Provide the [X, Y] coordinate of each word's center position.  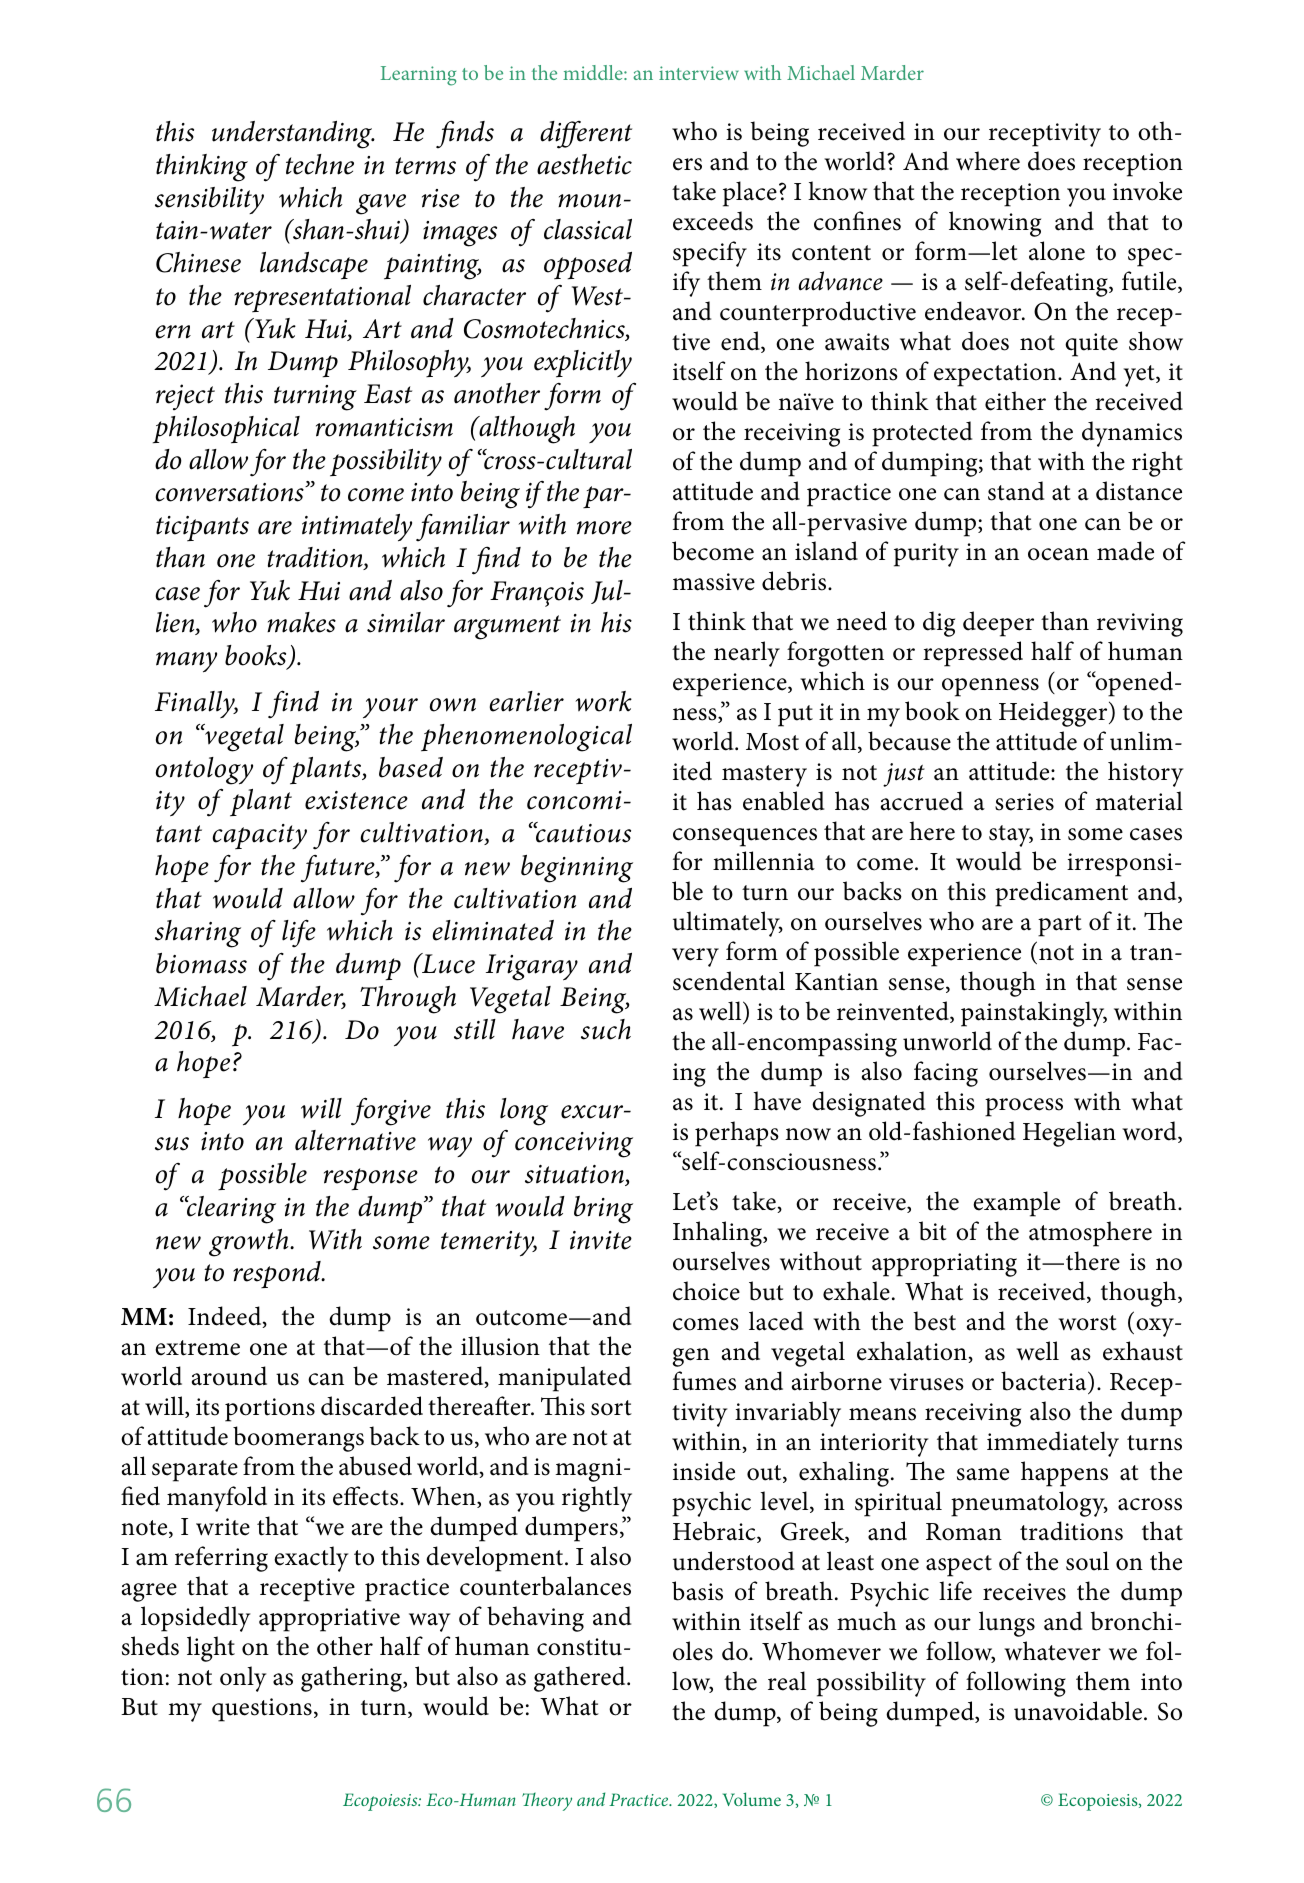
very [695, 957]
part [1060, 926]
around [229, 1376]
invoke [1147, 191]
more [604, 528]
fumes [704, 1381]
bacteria [1045, 1381]
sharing [198, 934]
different [586, 135]
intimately [357, 528]
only [243, 1679]
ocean [1058, 554]
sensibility [209, 200]
